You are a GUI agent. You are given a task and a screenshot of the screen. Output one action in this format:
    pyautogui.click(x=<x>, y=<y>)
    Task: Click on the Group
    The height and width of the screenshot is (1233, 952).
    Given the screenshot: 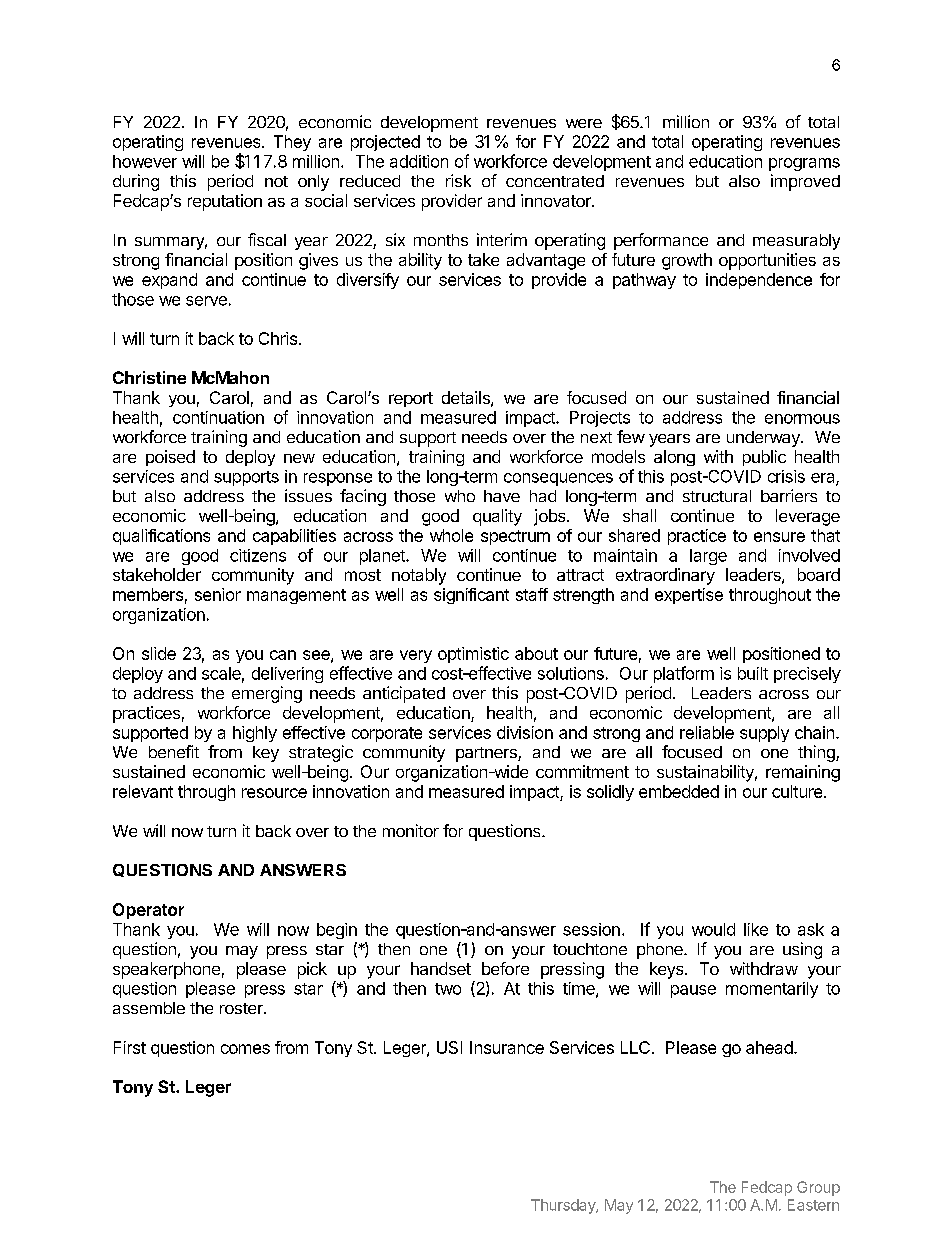 What is the action you would take?
    pyautogui.click(x=818, y=1188)
